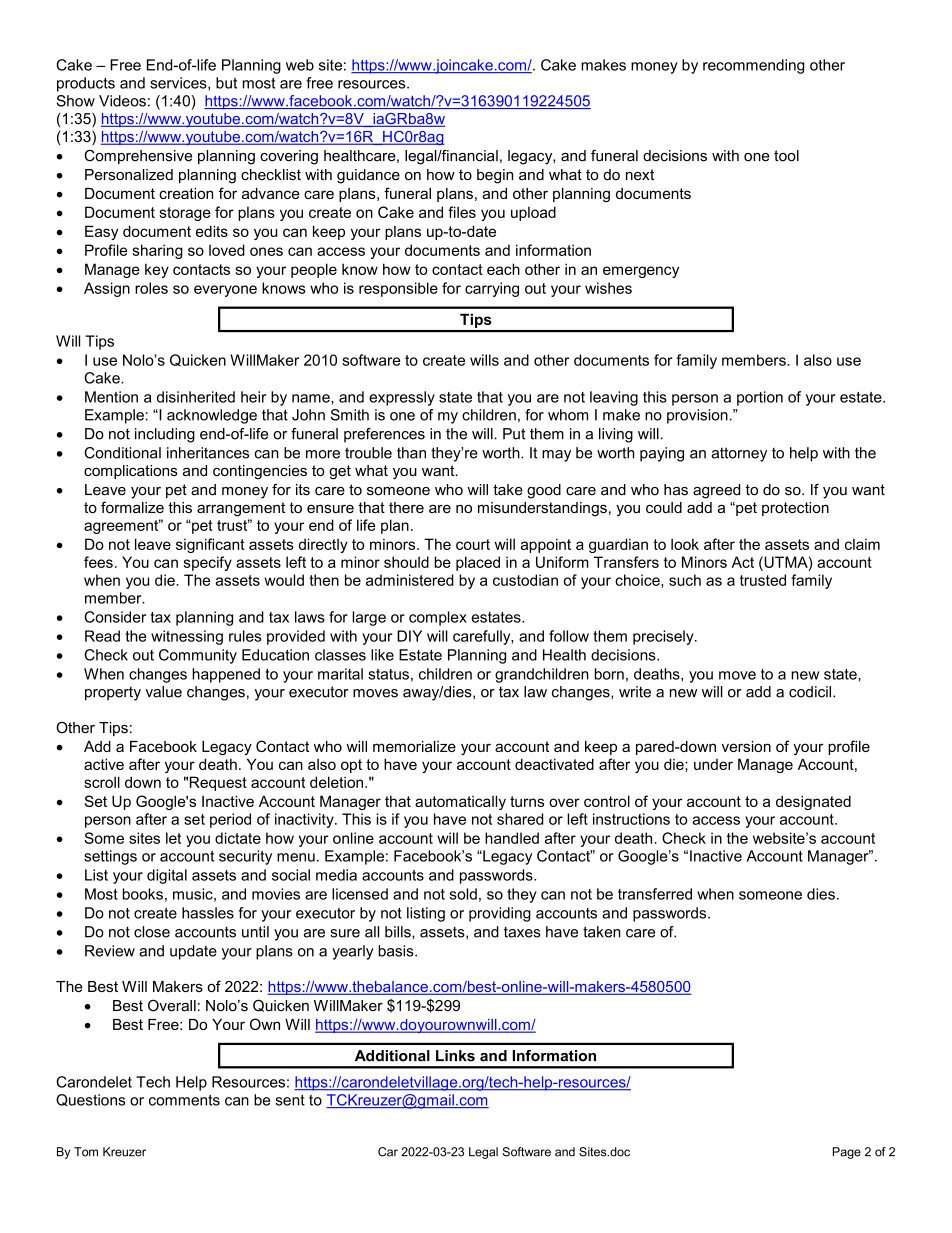  Describe the element at coordinates (184, 1100) in the image. I see `comments` at that location.
